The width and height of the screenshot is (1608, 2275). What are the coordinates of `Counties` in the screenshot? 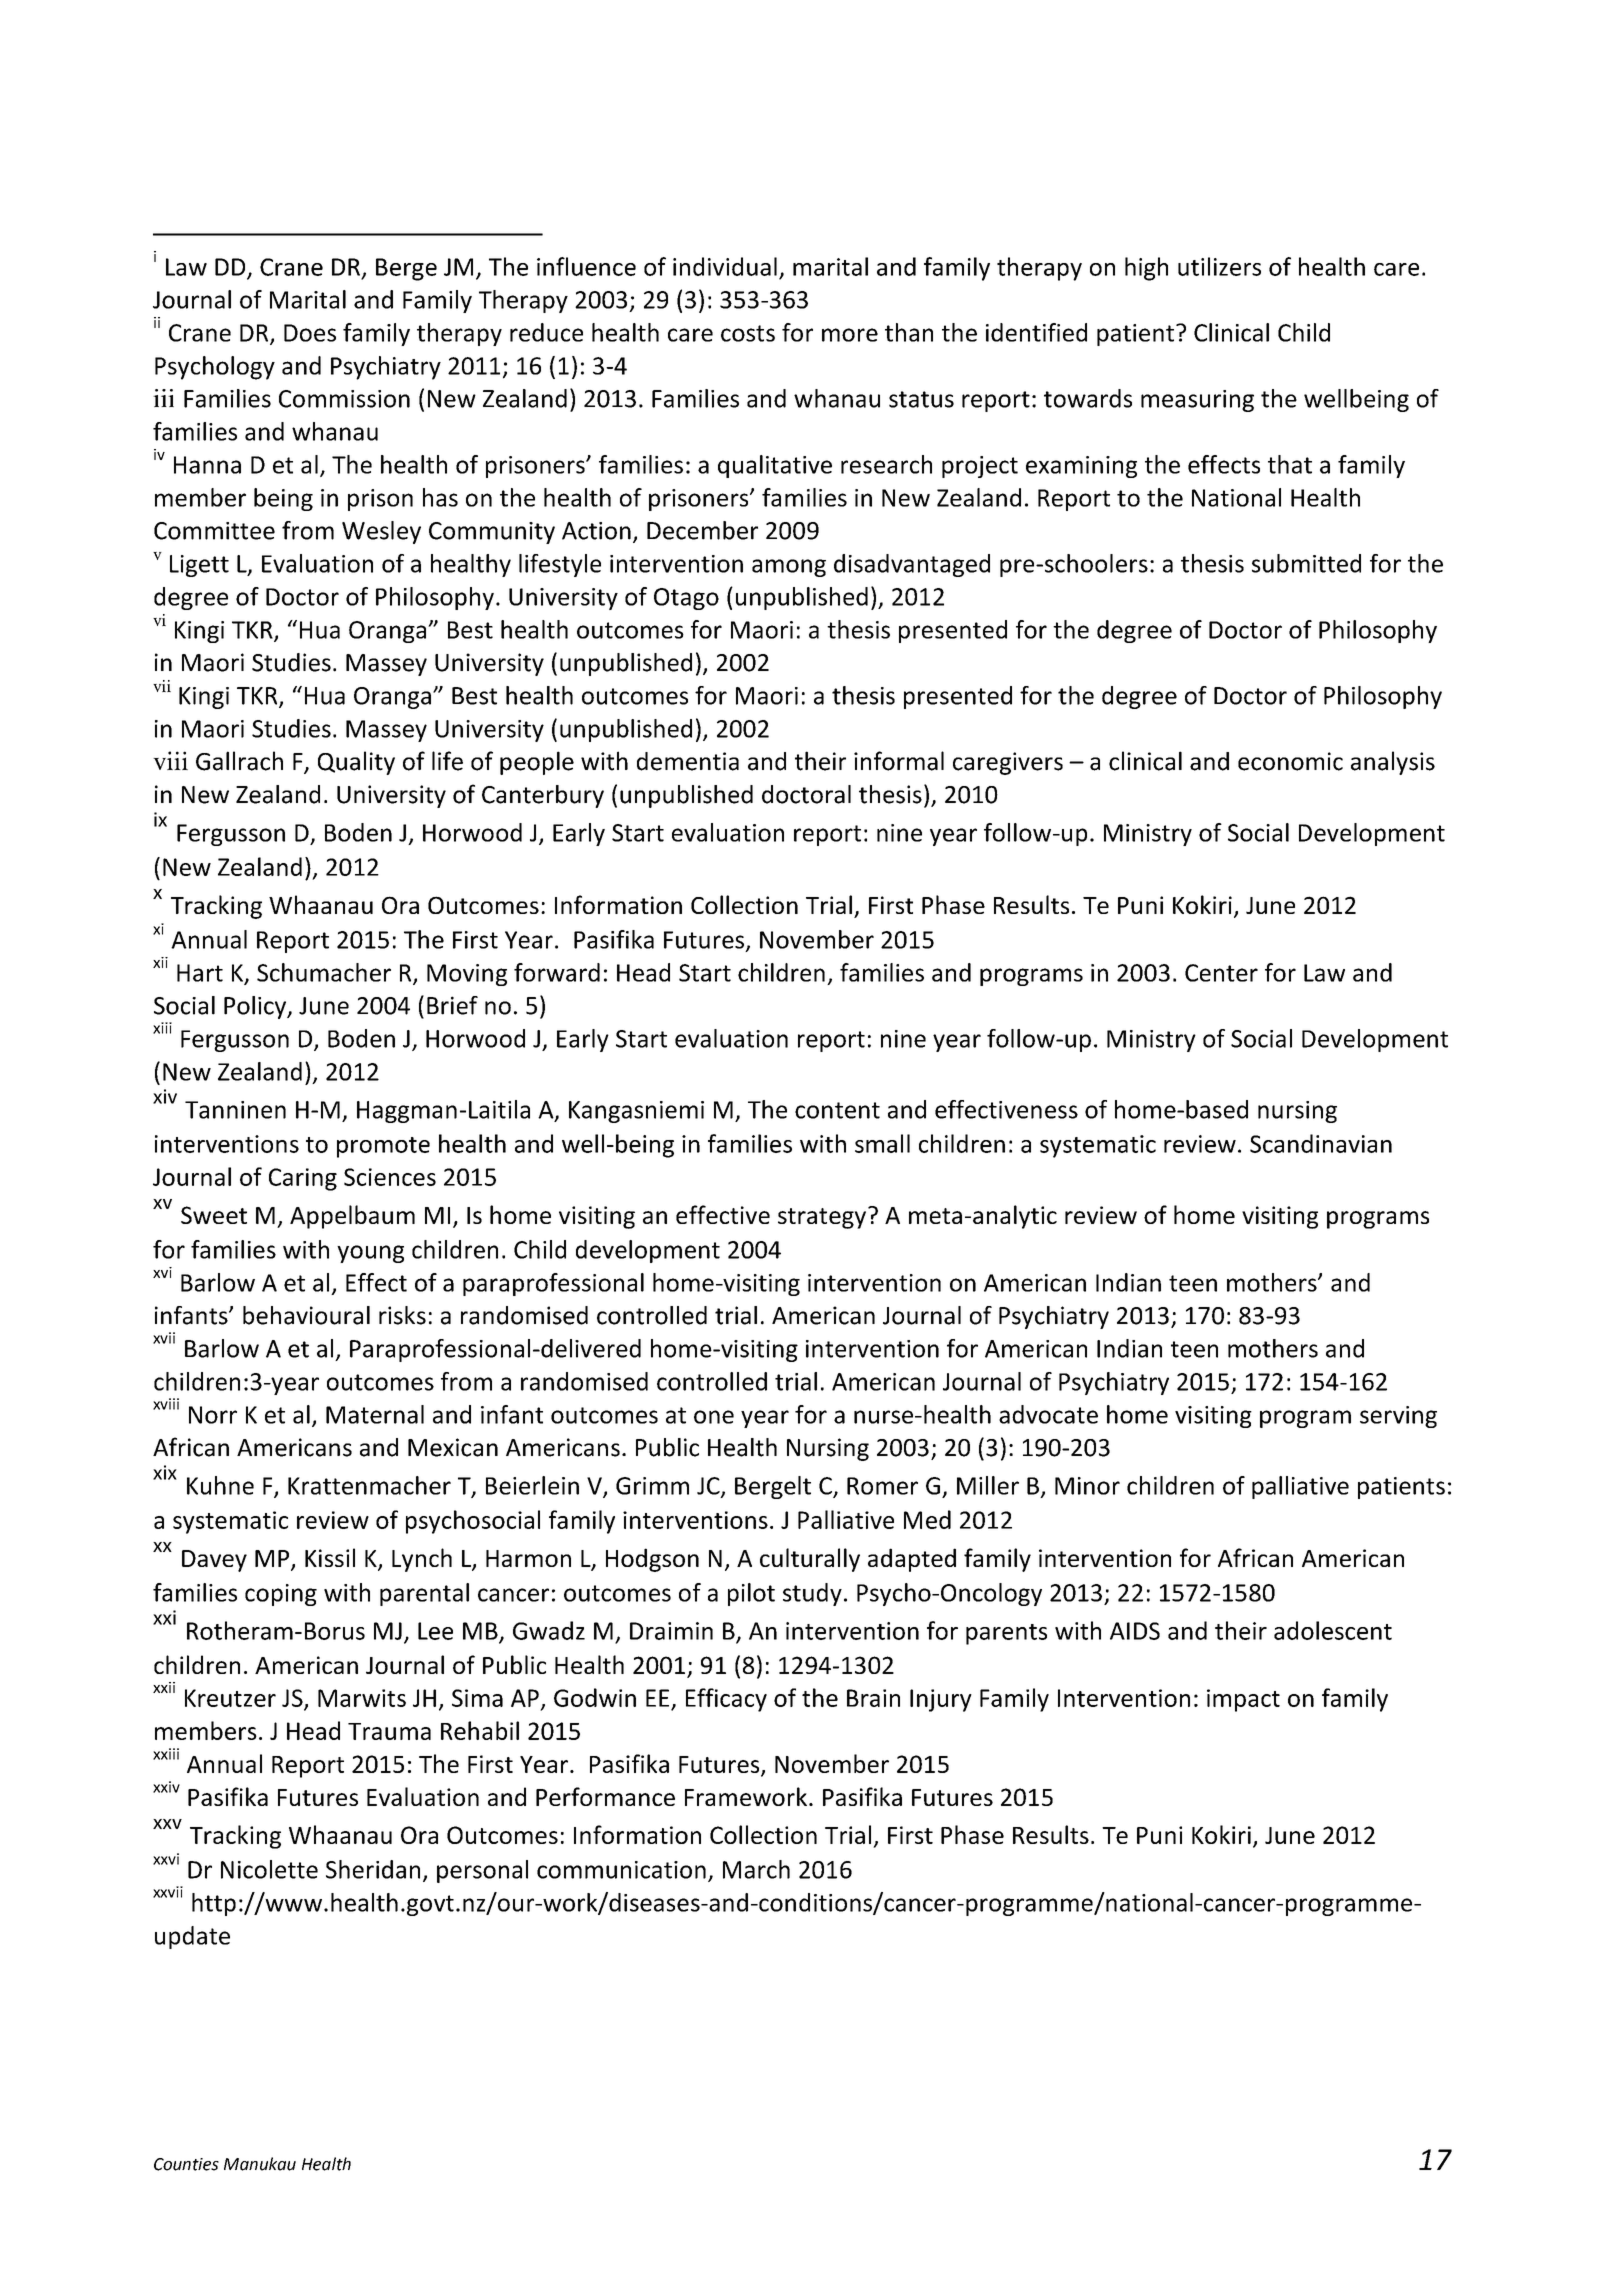 It's located at (186, 2164).
